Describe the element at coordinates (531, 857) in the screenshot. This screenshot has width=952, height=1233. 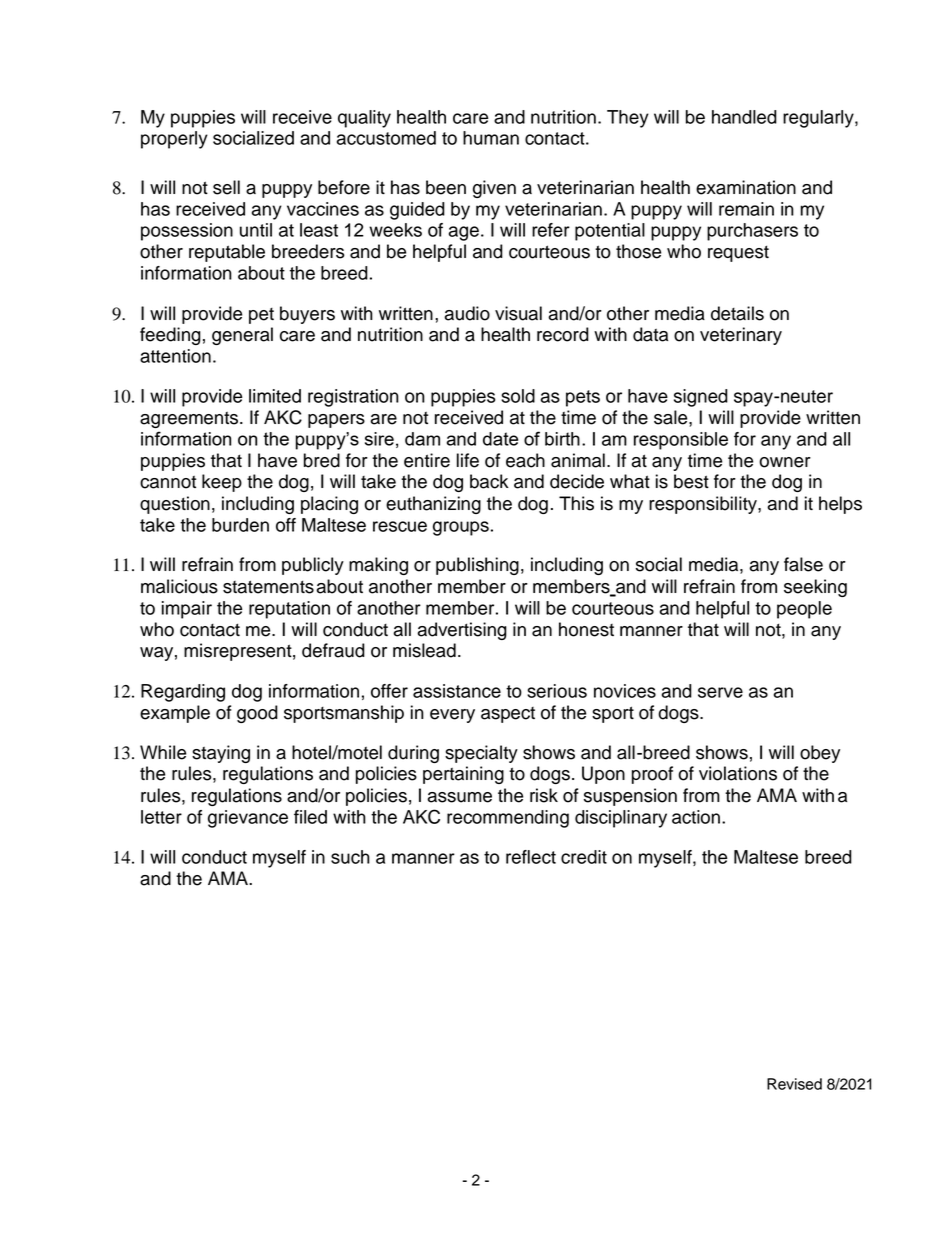
I see `reflect` at that location.
